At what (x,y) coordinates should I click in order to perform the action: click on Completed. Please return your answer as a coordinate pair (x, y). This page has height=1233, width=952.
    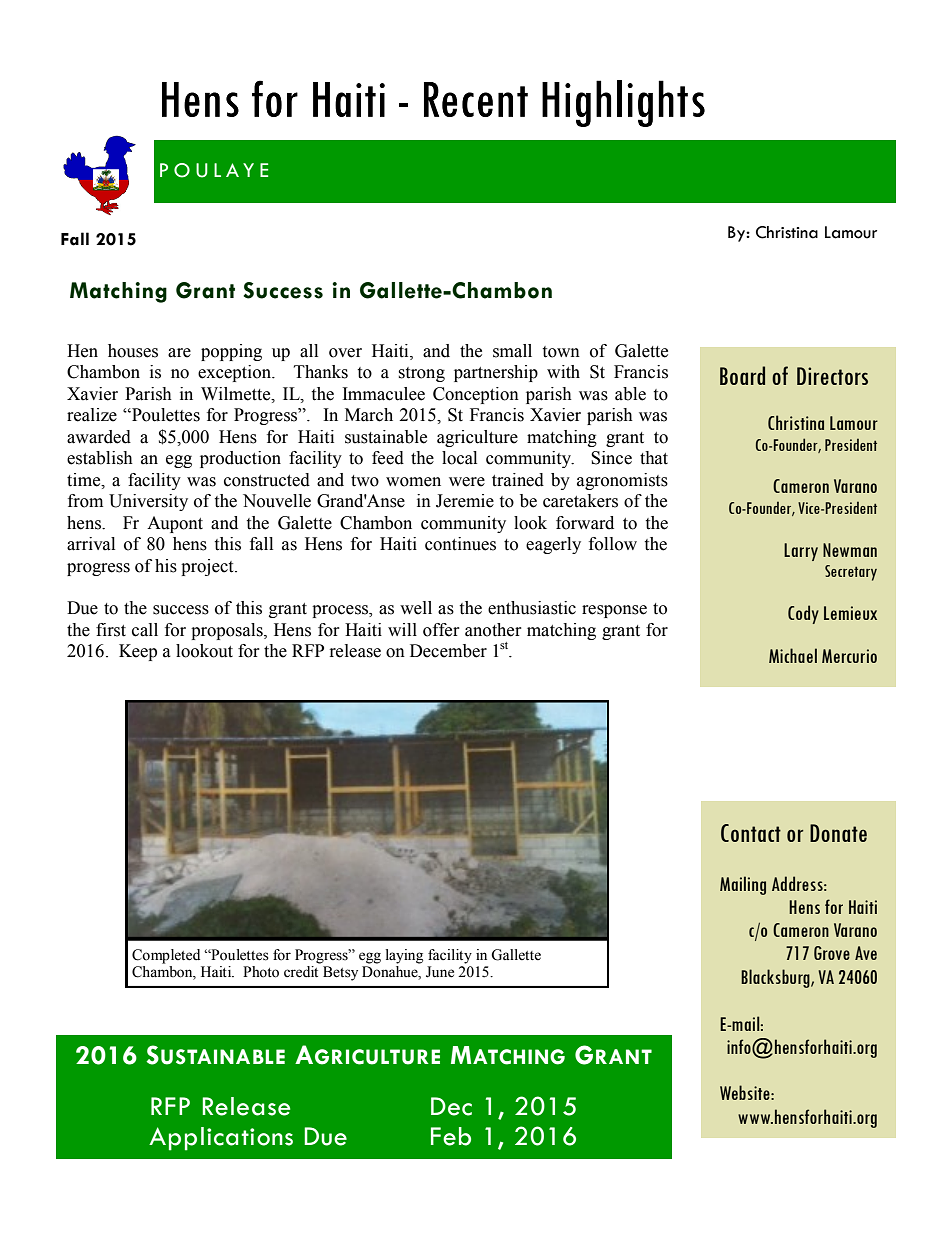
    Looking at the image, I should click on (166, 956).
